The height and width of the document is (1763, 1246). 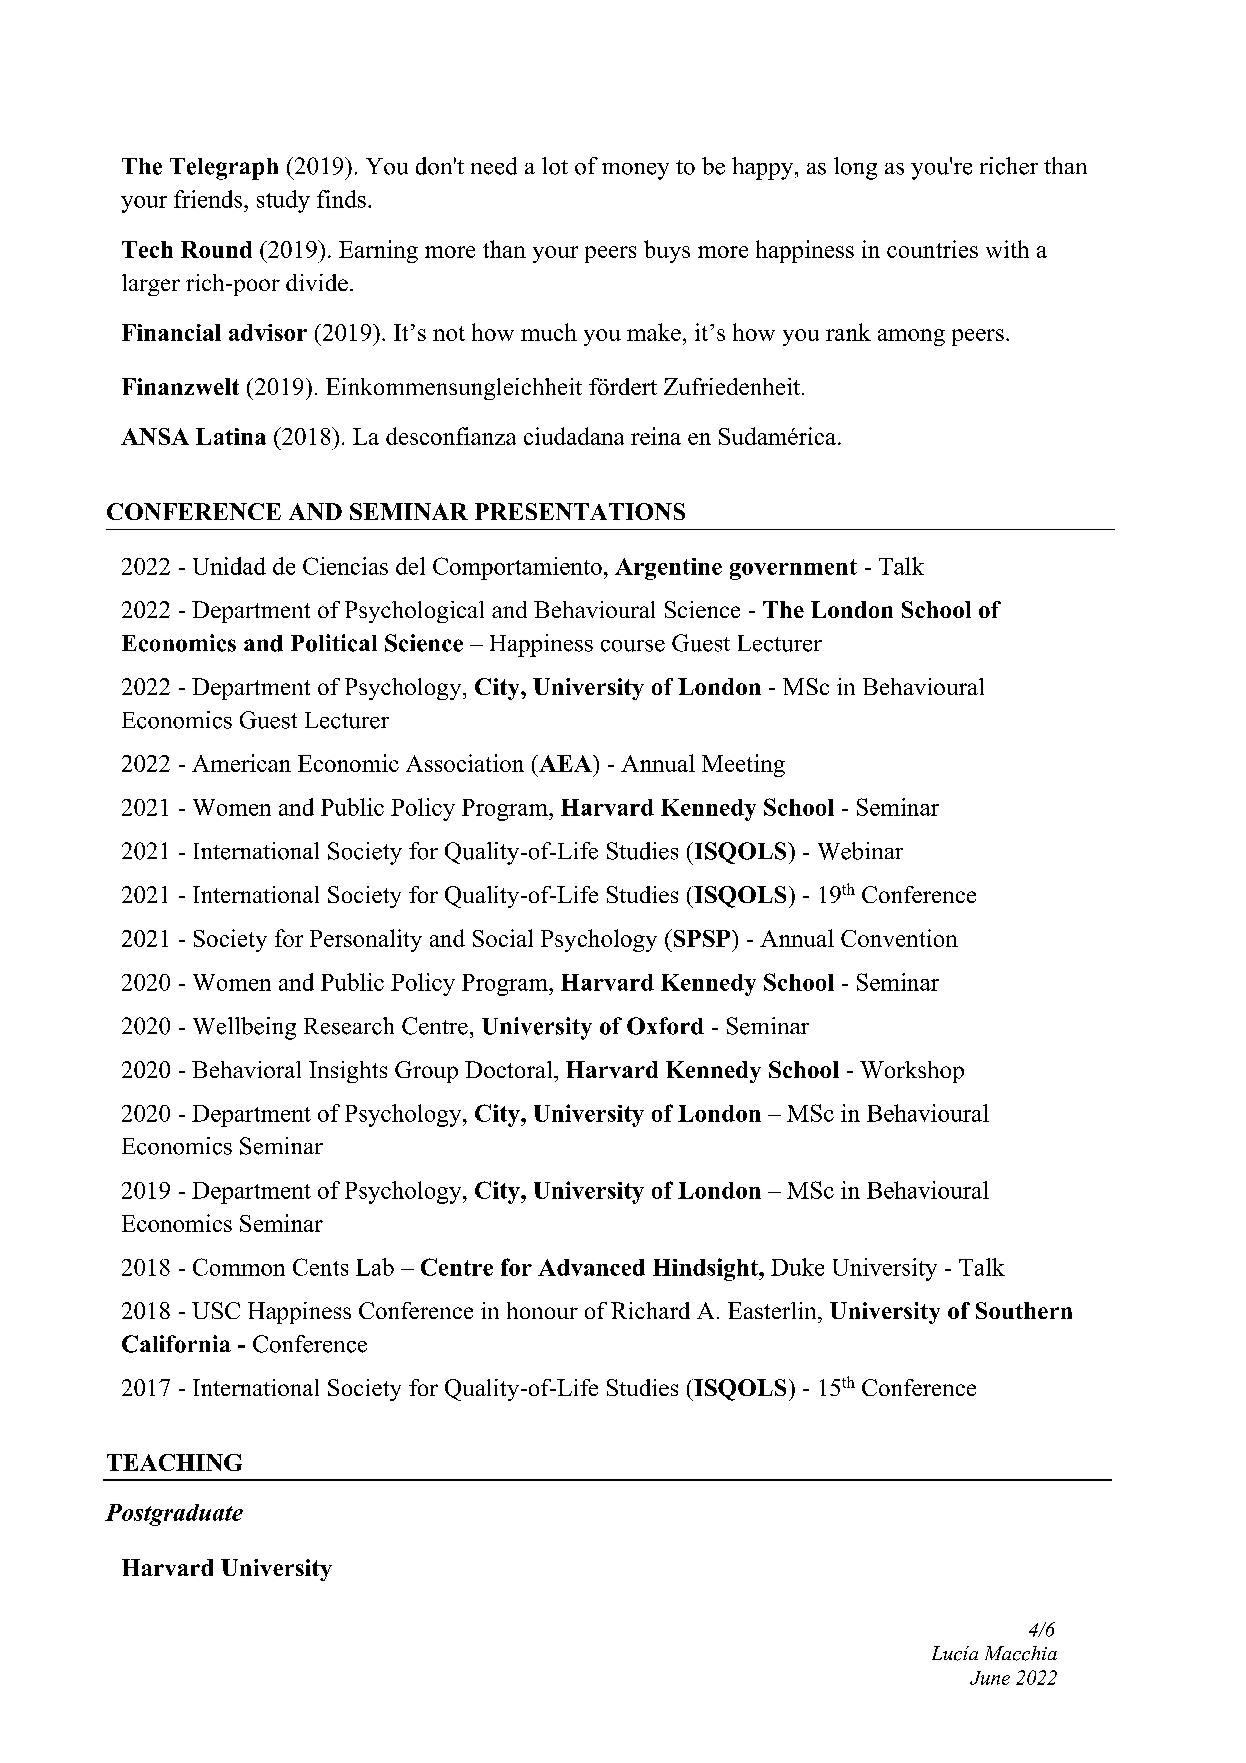 What do you see at coordinates (990, 1678) in the document?
I see `June` at bounding box center [990, 1678].
